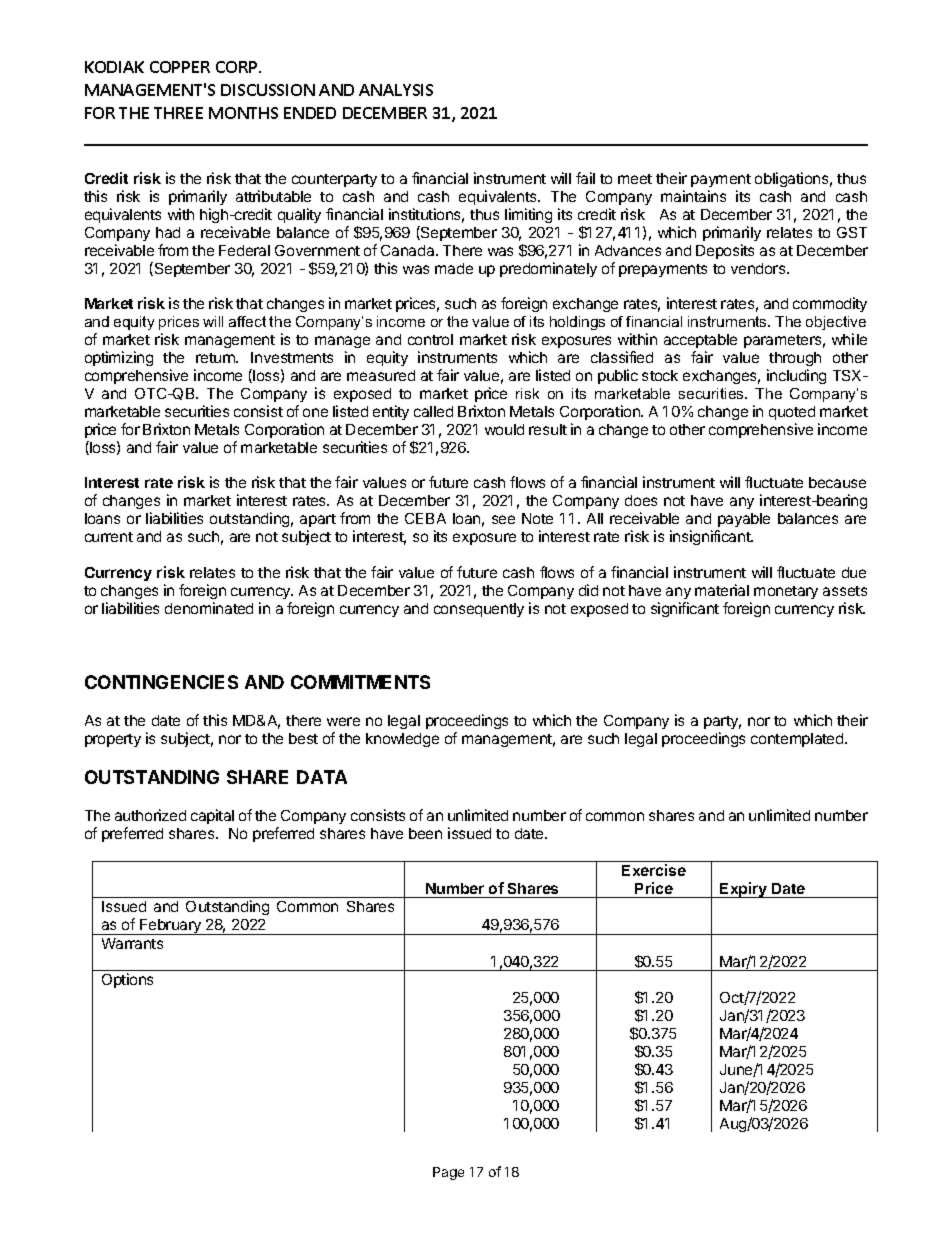 The image size is (952, 1233). I want to click on monetary, so click(786, 592).
